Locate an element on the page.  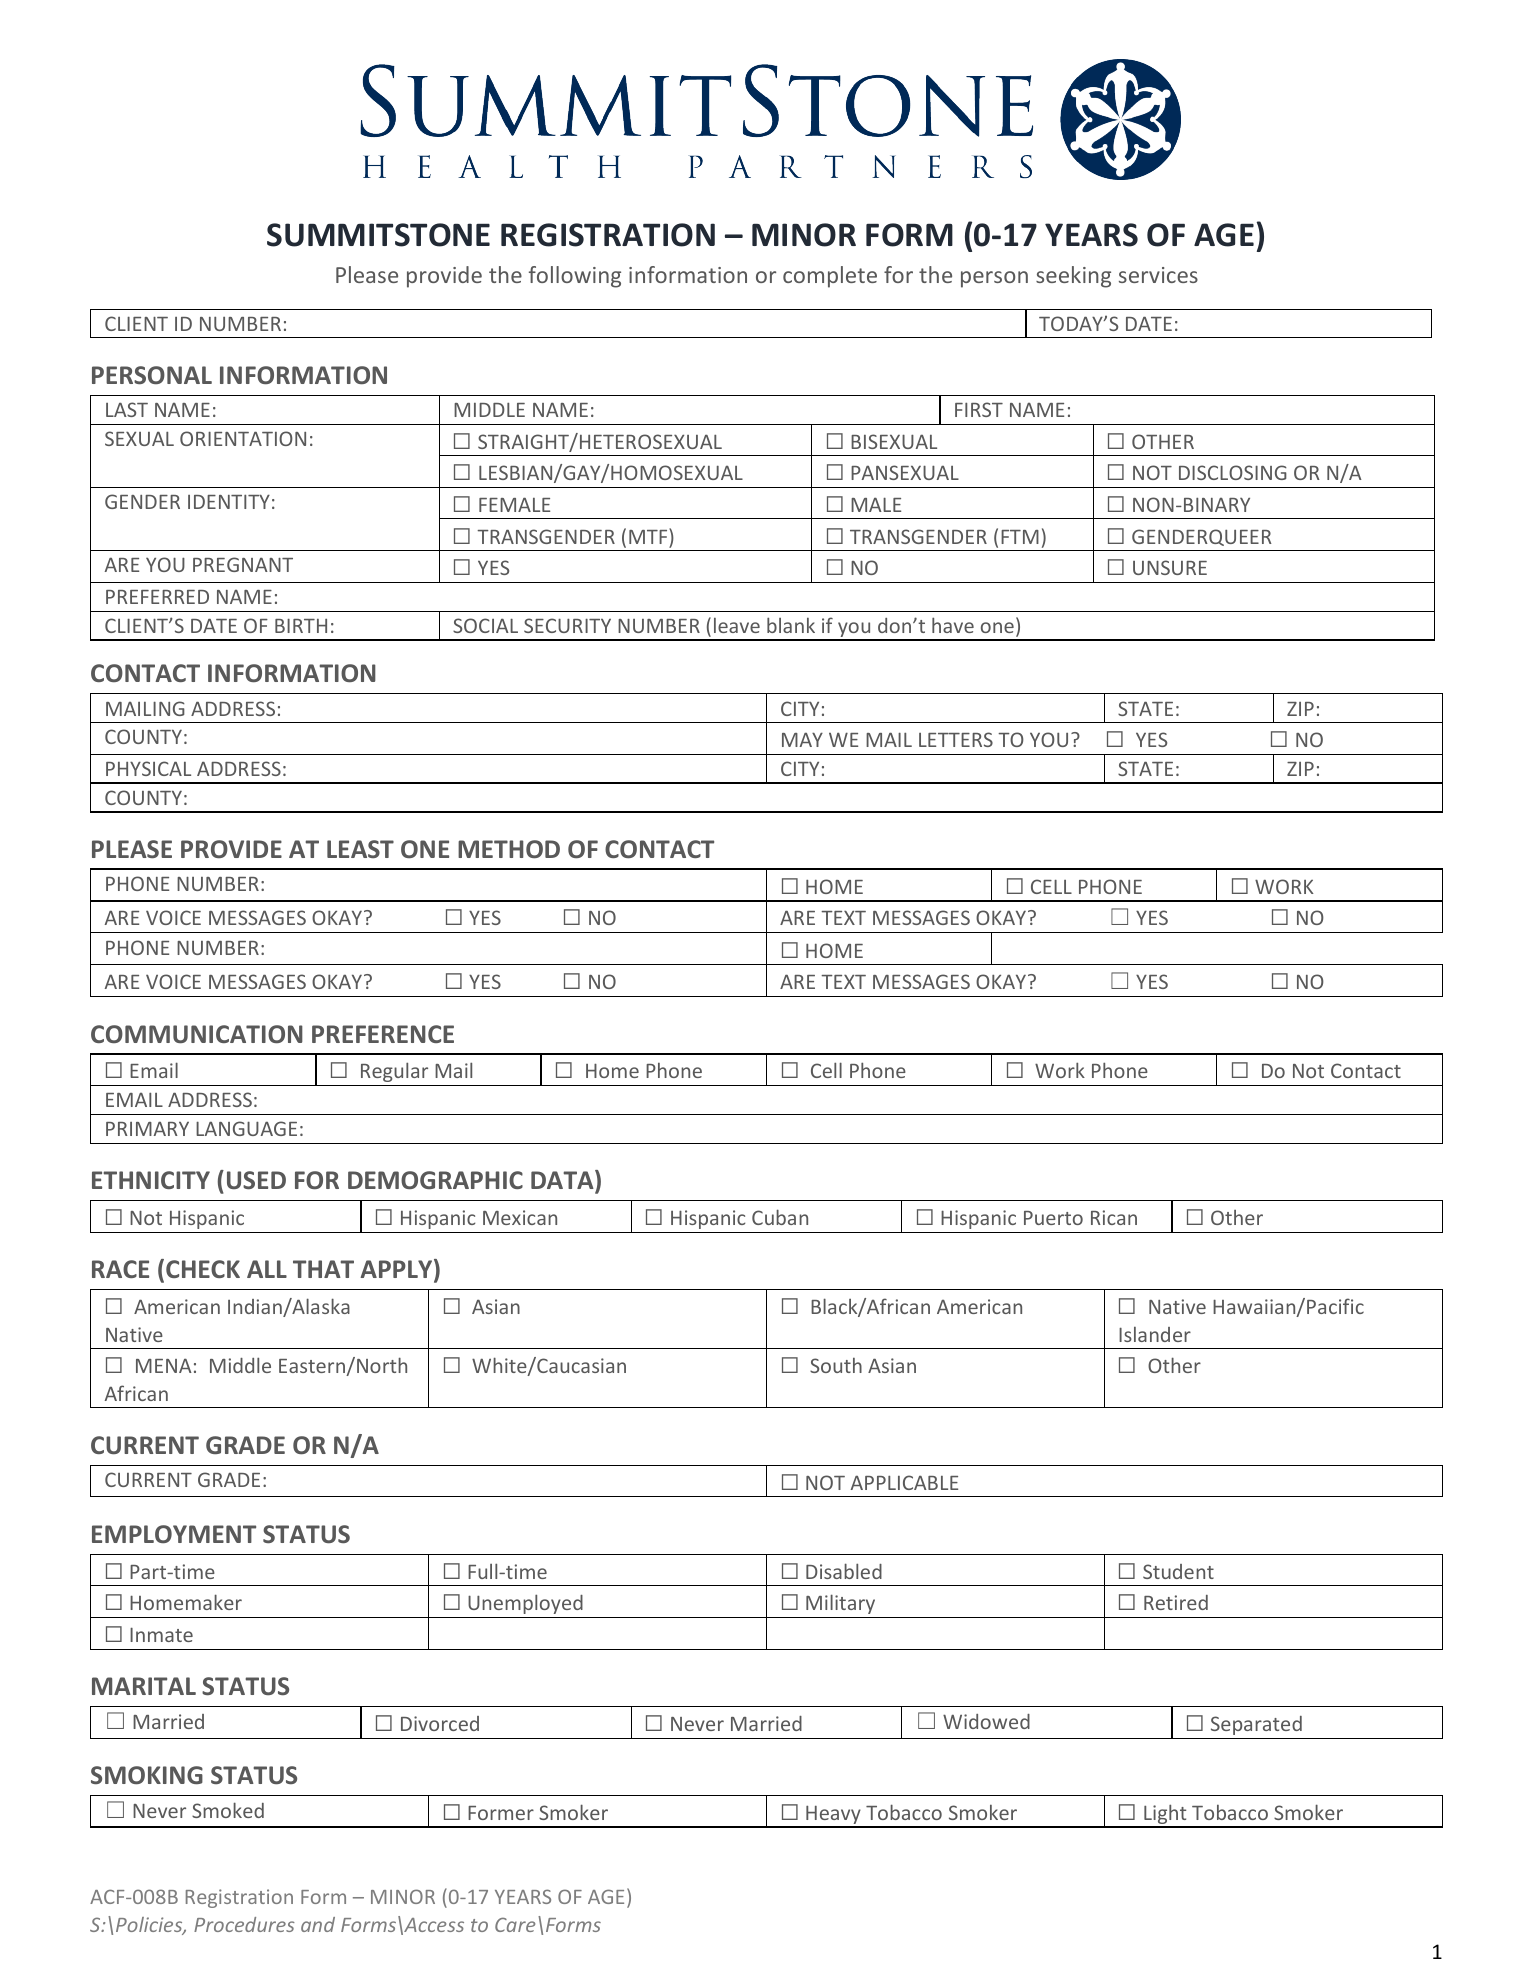
leave is located at coordinates (737, 625).
